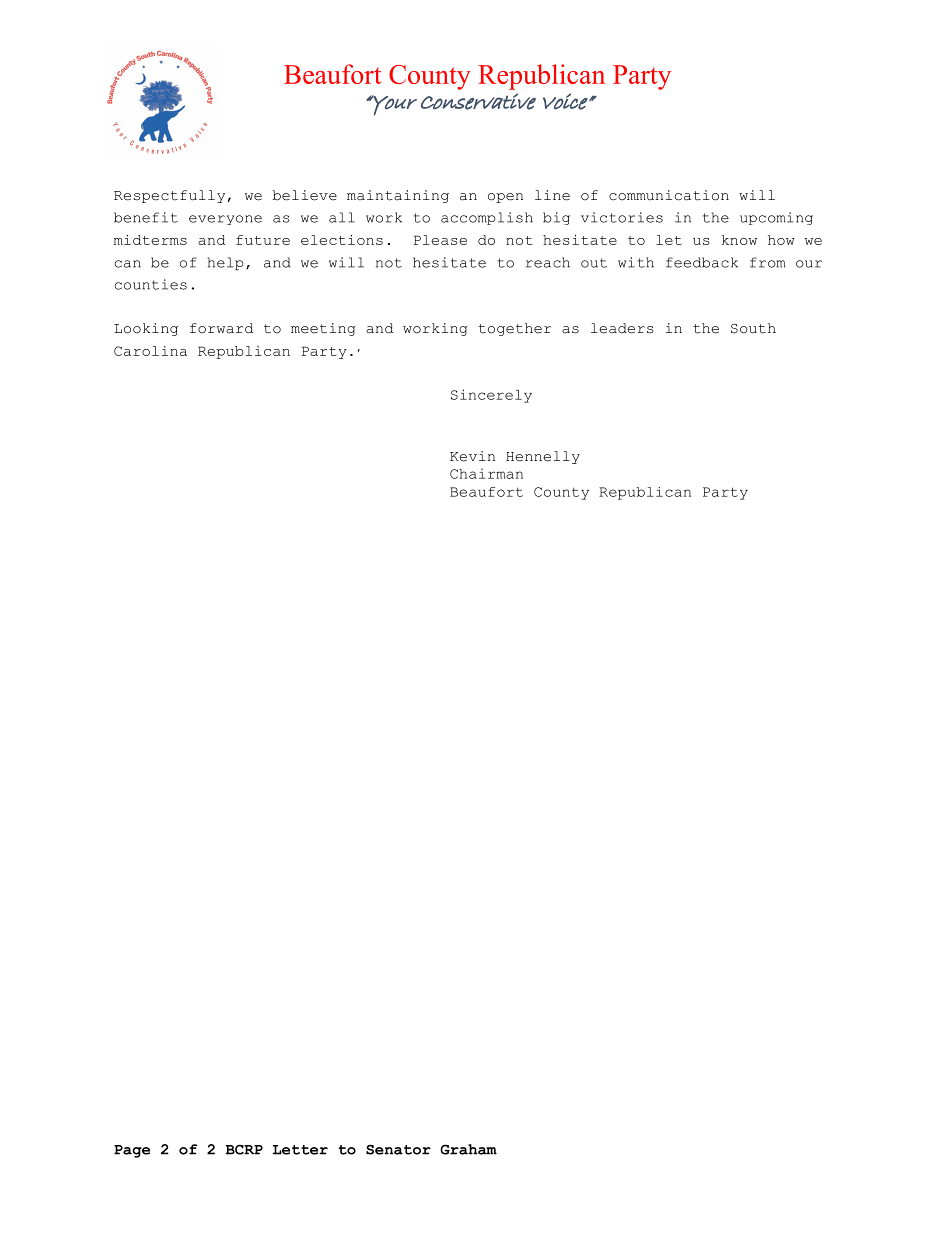  I want to click on Sincerely, so click(491, 396).
